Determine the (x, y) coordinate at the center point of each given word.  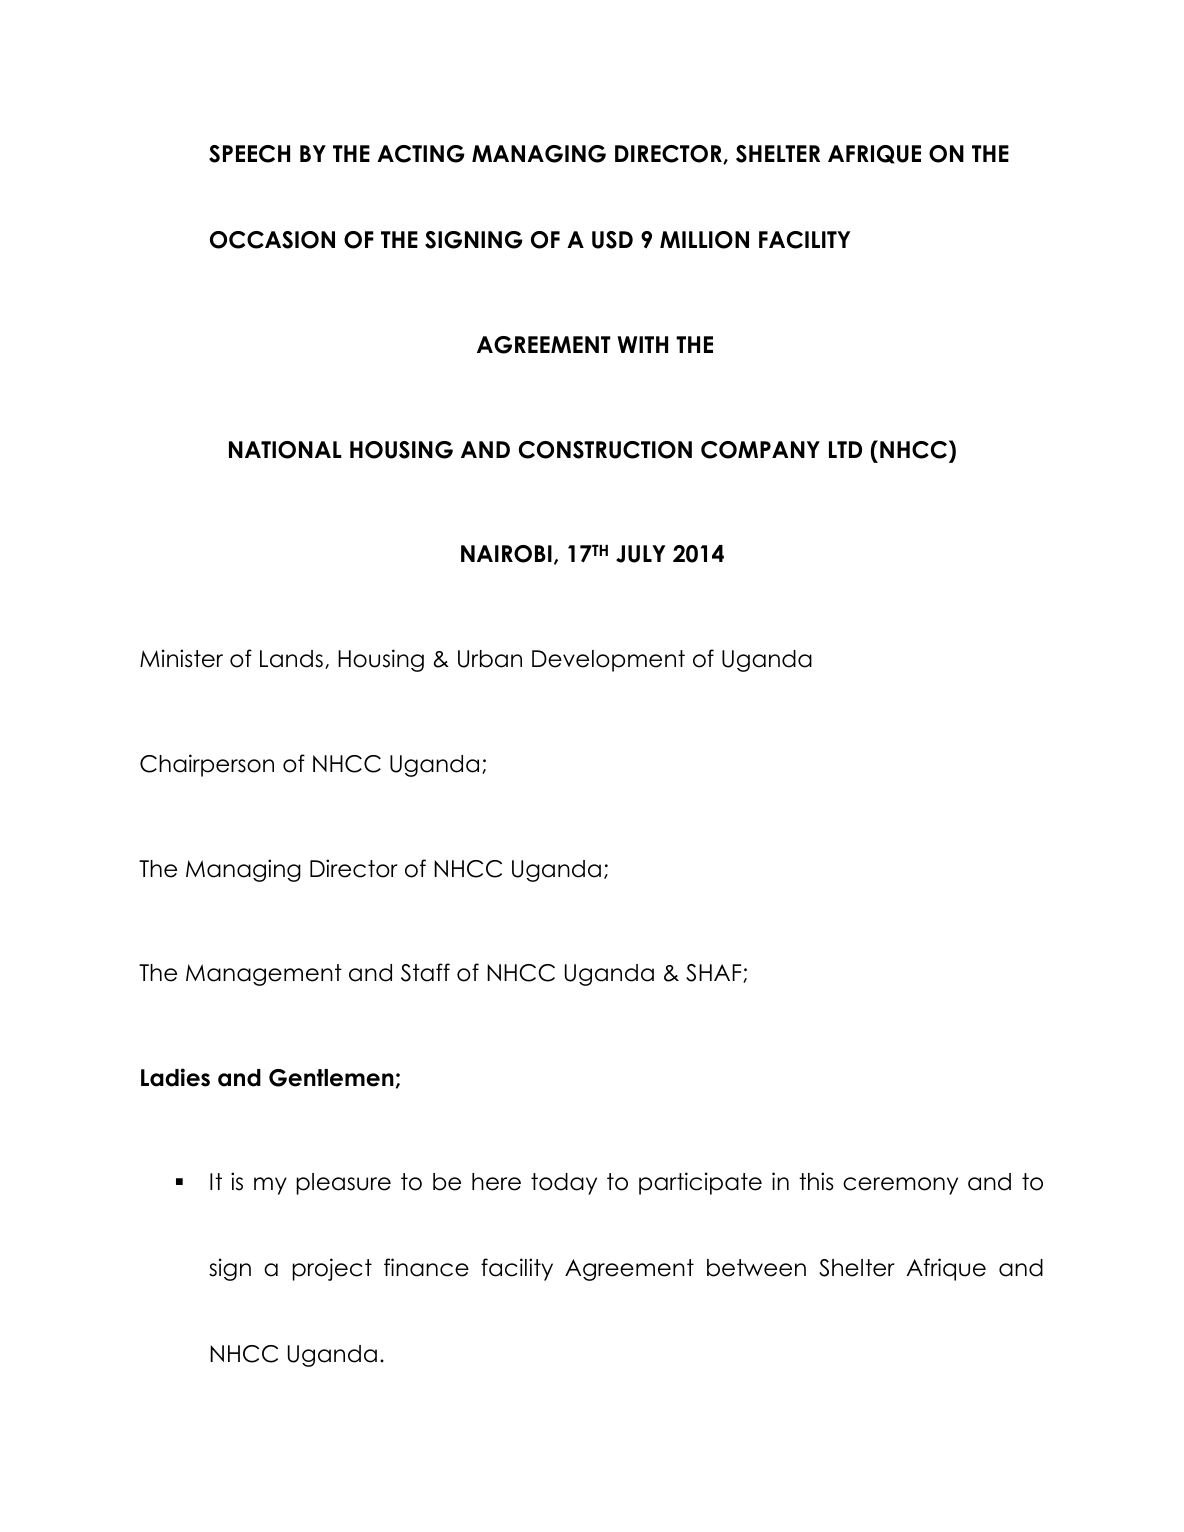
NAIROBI (506, 554)
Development (608, 661)
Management (264, 975)
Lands (291, 659)
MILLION (704, 240)
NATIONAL (285, 450)
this (816, 1181)
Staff (425, 972)
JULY (640, 554)
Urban (490, 659)
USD (612, 240)
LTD (845, 449)
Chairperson (207, 765)
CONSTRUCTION (605, 450)
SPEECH (249, 154)
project (332, 1269)
